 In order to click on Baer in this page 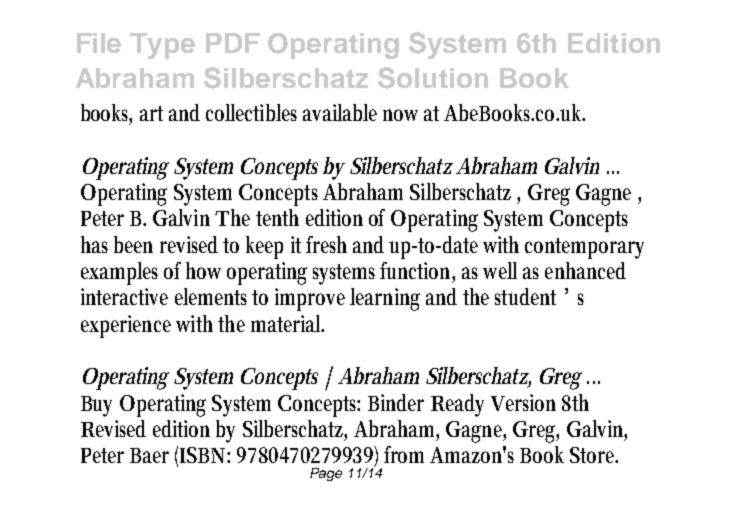, I will do `click(149, 455)`.
